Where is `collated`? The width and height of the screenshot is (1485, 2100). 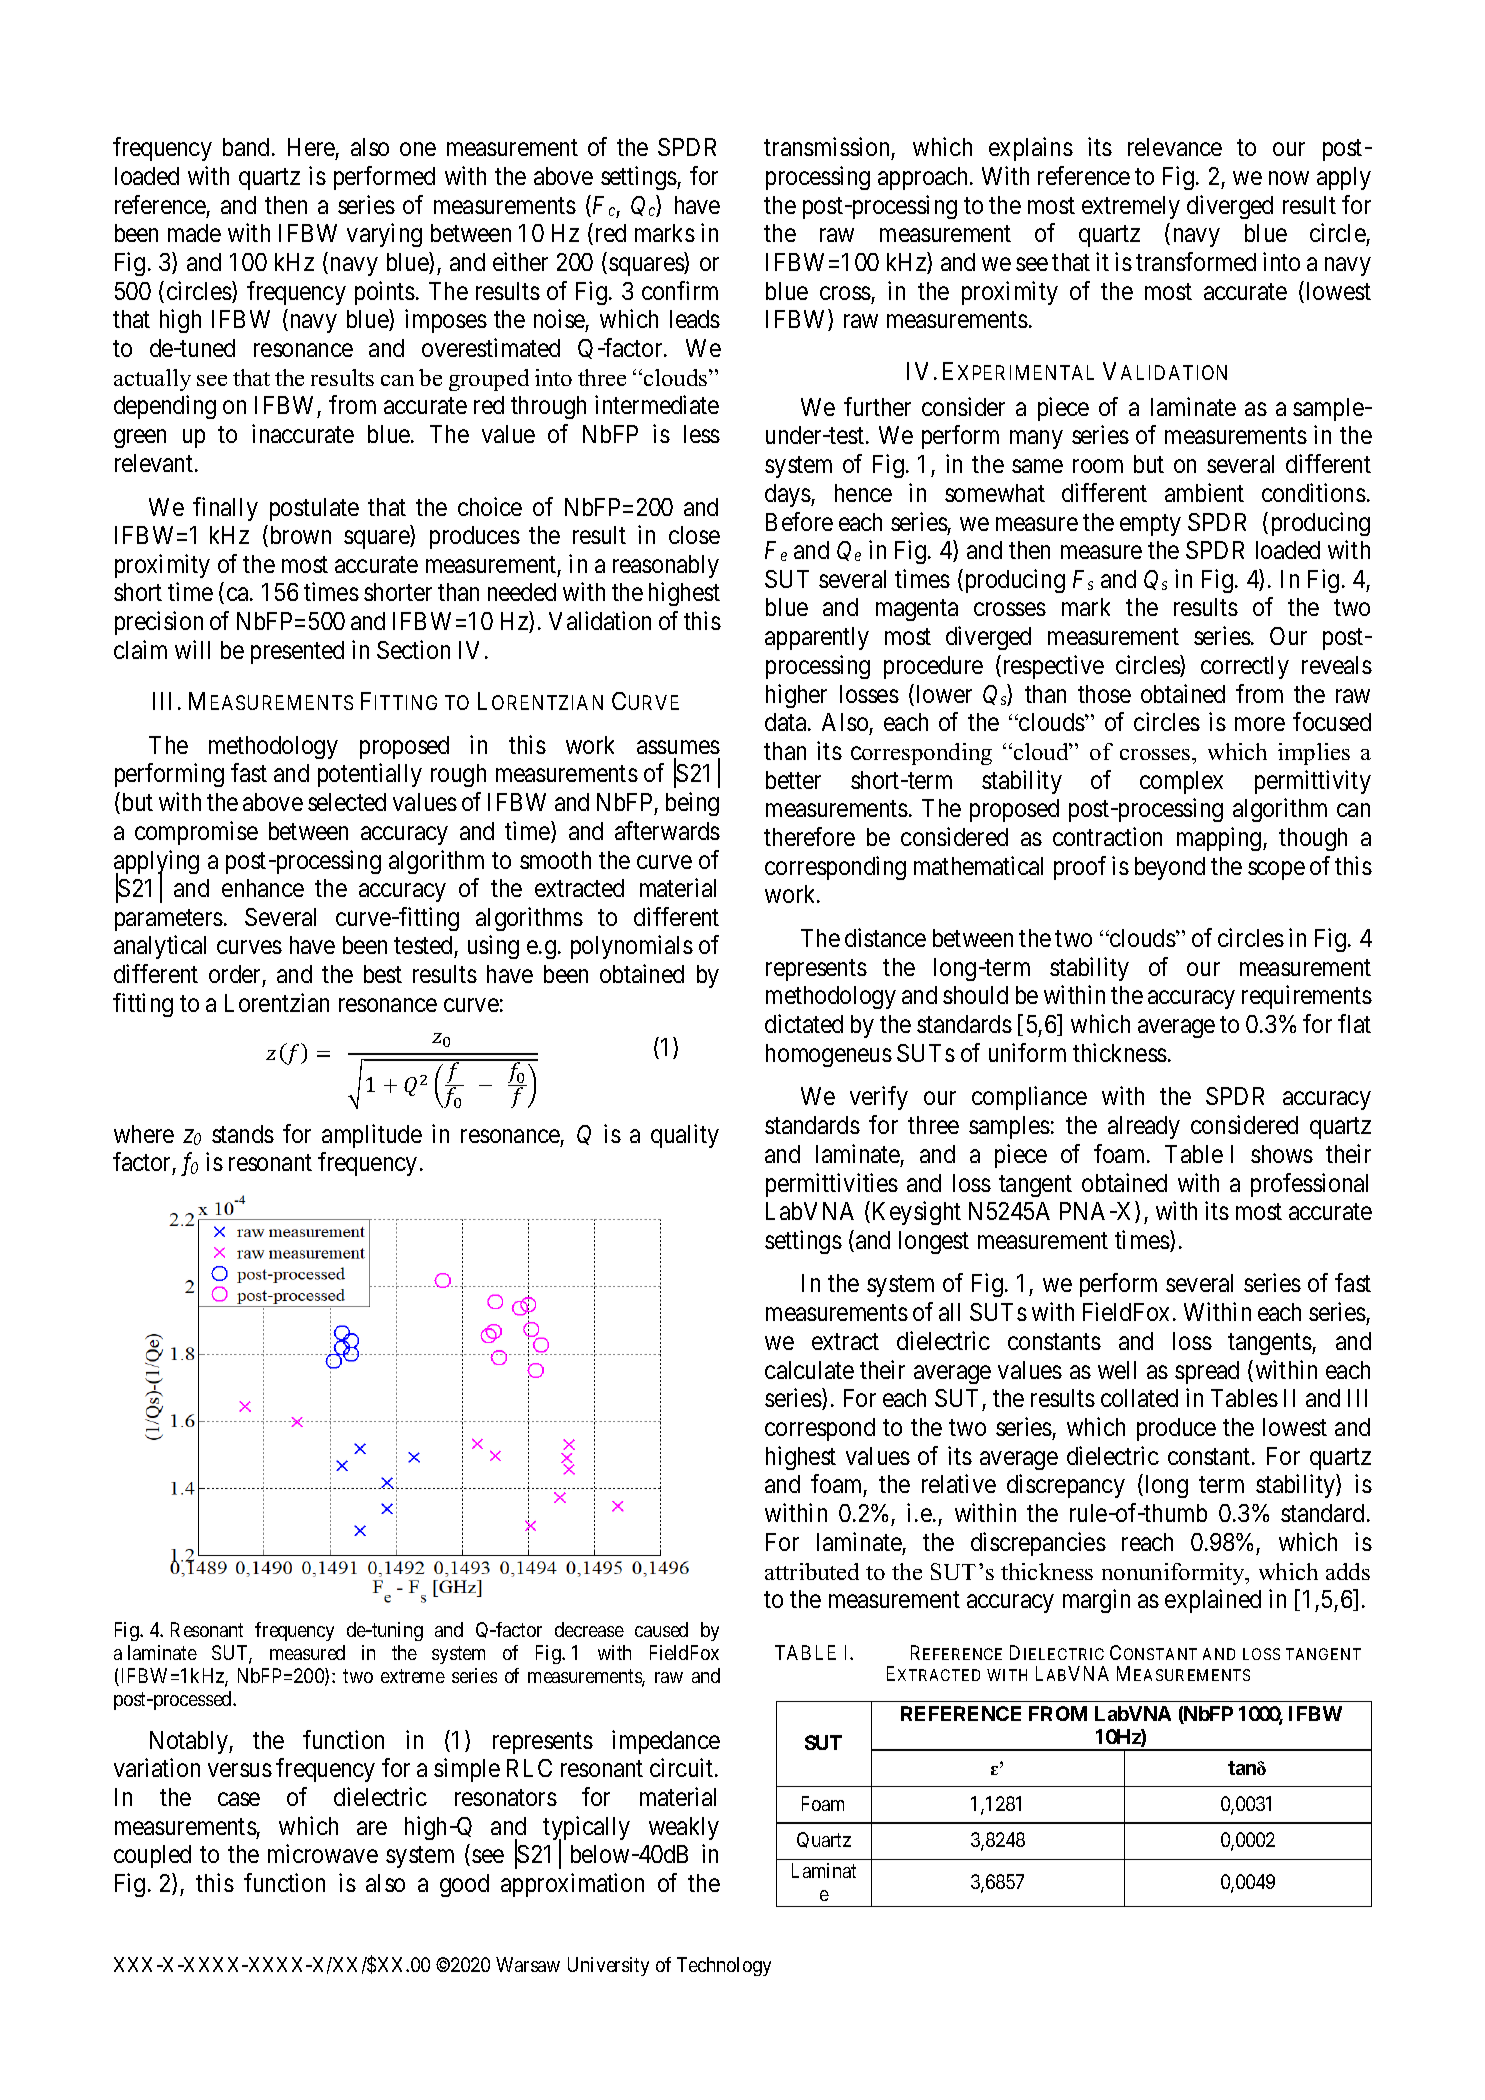
collated is located at coordinates (1139, 1398).
